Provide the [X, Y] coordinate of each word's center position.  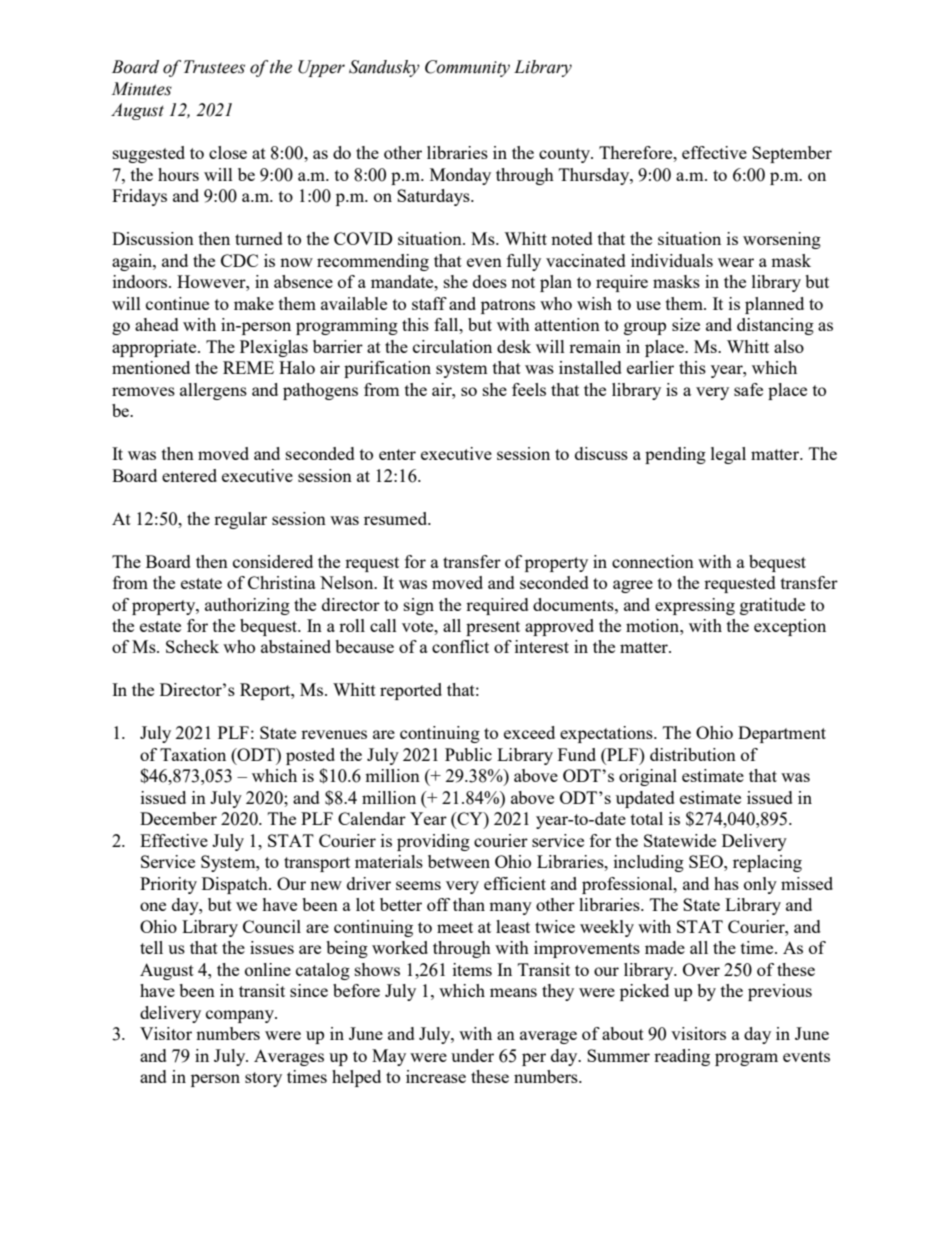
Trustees [214, 67]
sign [419, 606]
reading [682, 1057]
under [472, 1055]
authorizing [247, 606]
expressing [695, 606]
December [178, 818]
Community [467, 68]
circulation [452, 346]
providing [433, 842]
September [792, 154]
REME [248, 367]
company [241, 1016]
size [686, 324]
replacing [767, 863]
